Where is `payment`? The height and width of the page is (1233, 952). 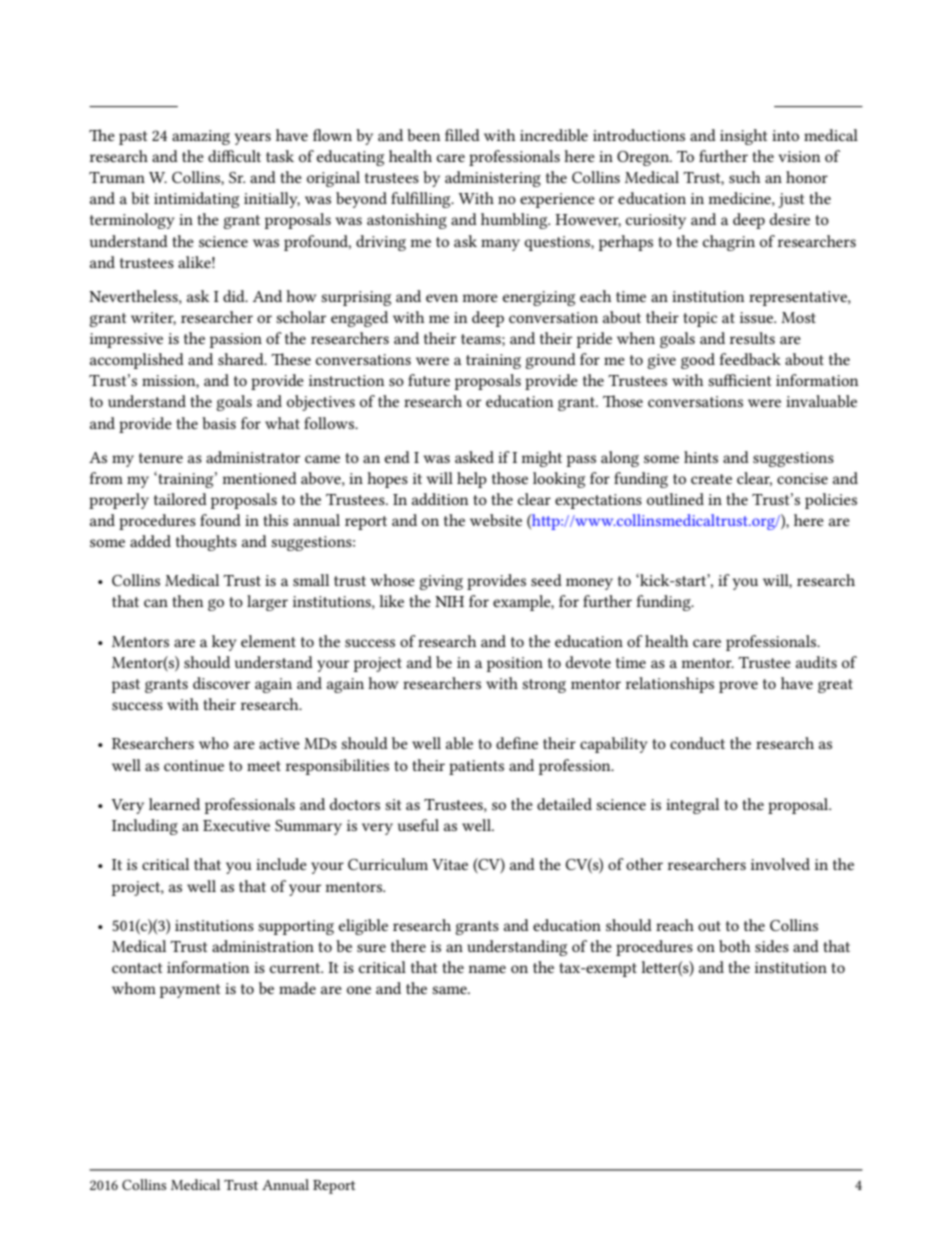 payment is located at coordinates (190, 991).
